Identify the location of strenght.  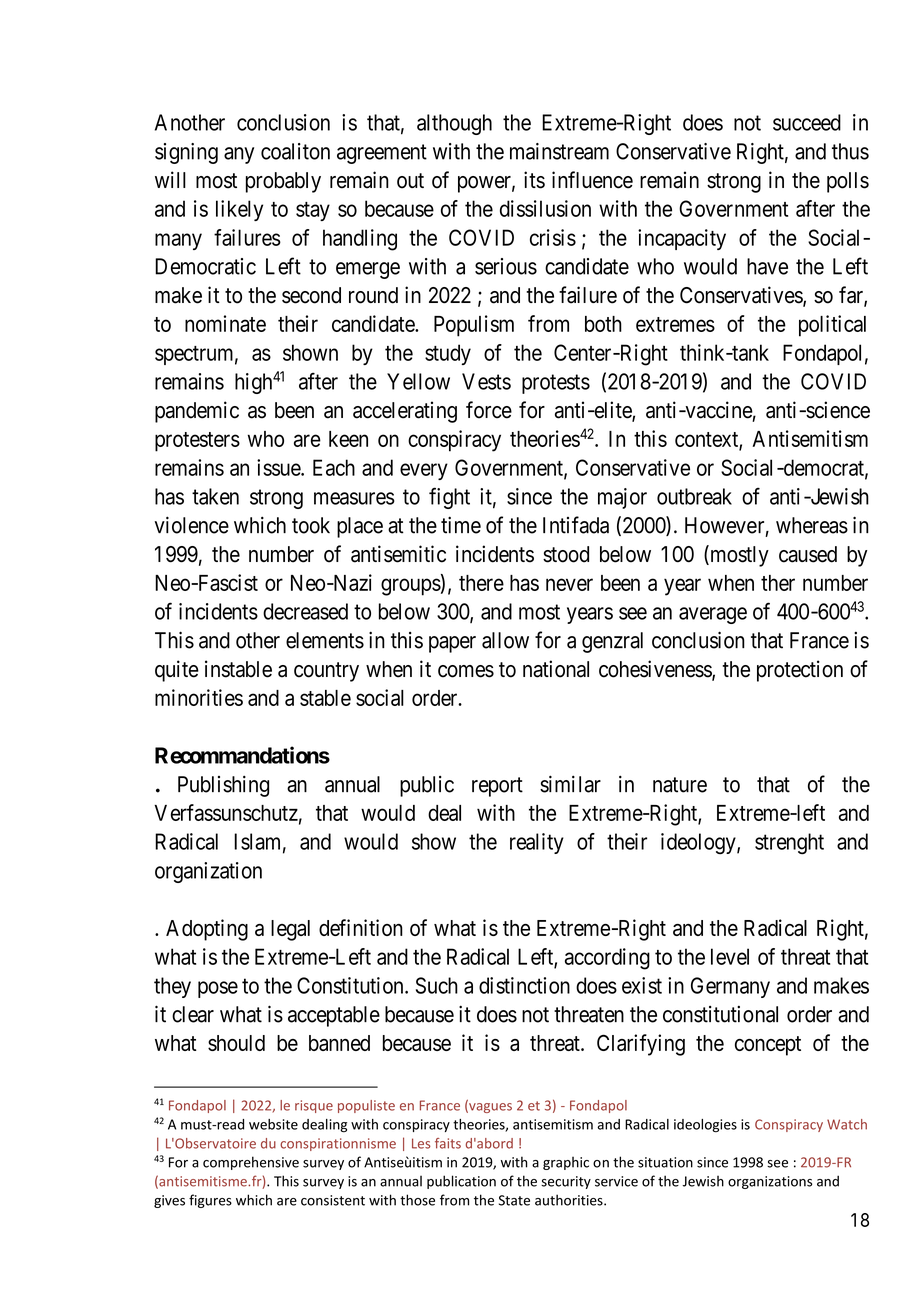
(789, 844).
